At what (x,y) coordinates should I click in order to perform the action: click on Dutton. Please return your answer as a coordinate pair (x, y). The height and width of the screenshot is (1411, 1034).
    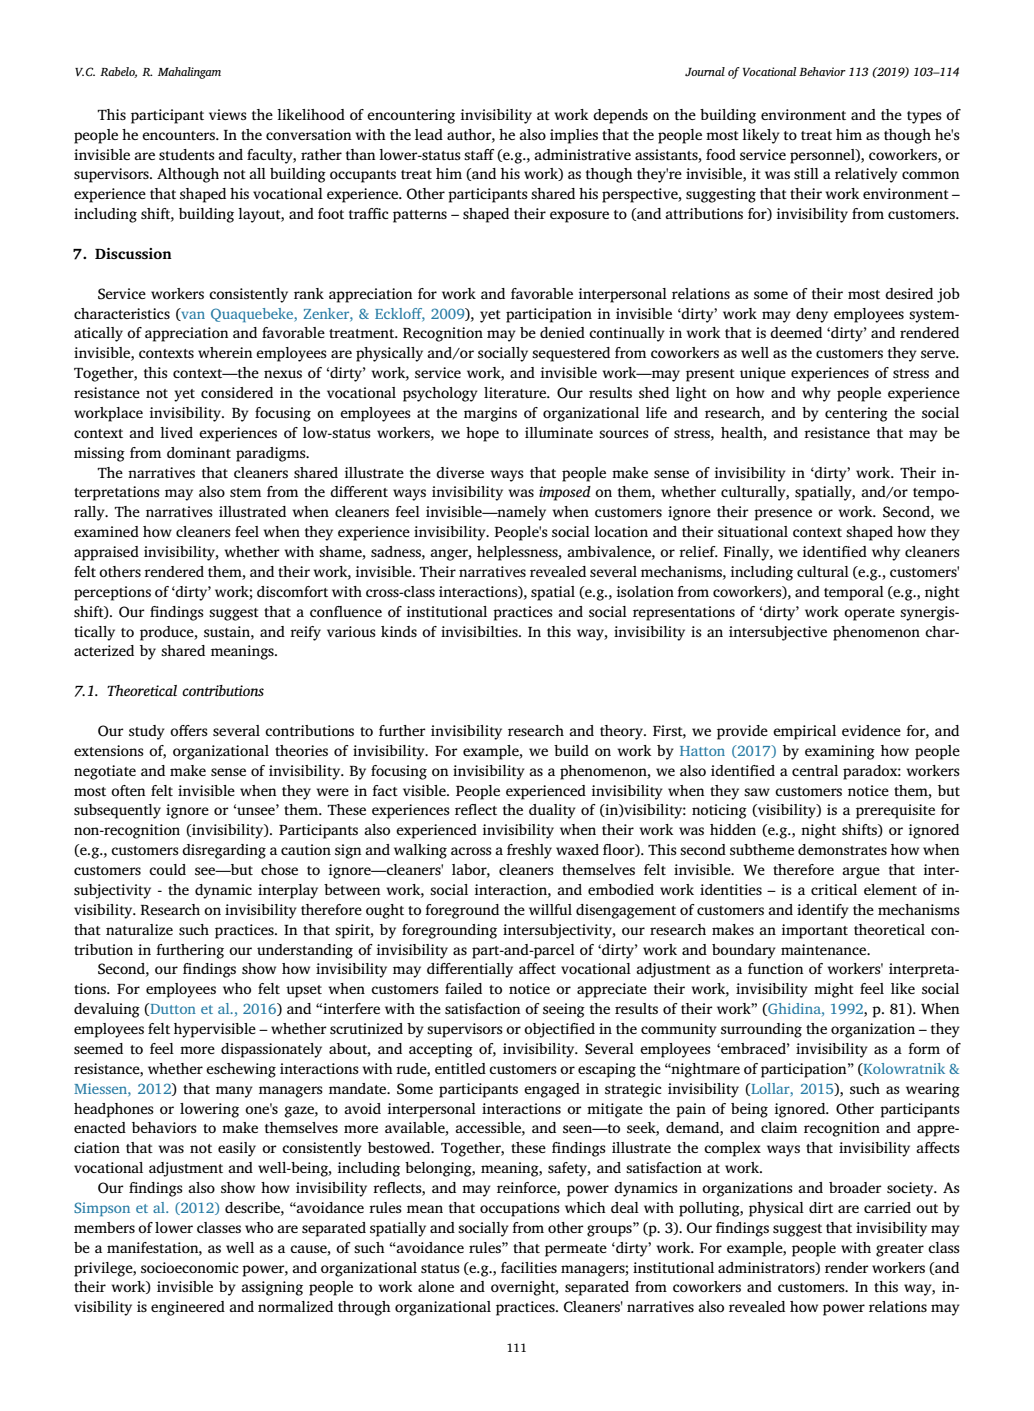
    Looking at the image, I should click on (172, 1009).
